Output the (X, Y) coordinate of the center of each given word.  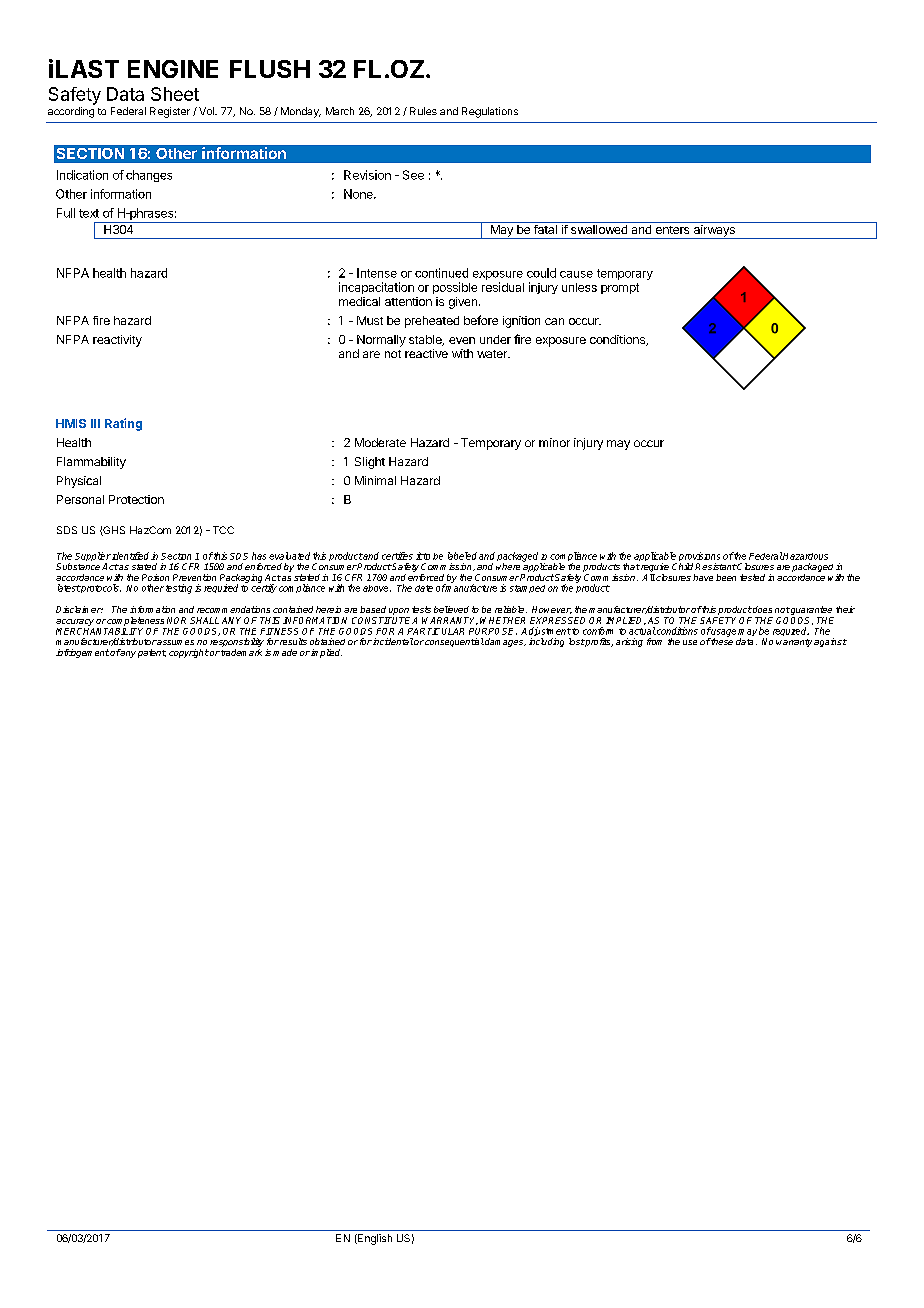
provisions (699, 558)
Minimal (375, 480)
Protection (136, 499)
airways (714, 232)
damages (504, 642)
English (374, 1239)
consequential (454, 642)
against (830, 642)
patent (152, 653)
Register (170, 112)
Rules (423, 111)
